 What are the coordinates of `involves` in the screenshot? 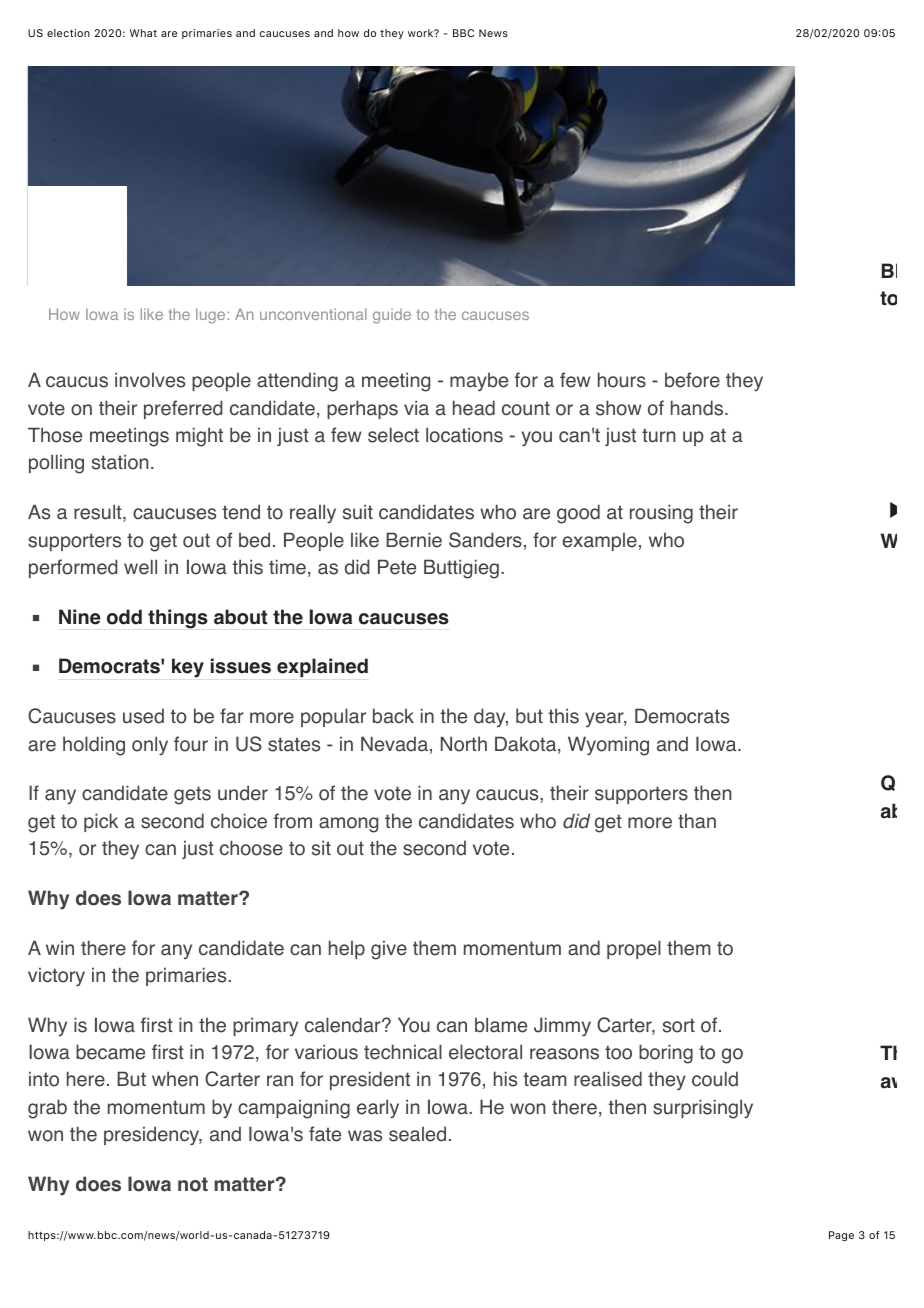 It's located at (150, 380).
